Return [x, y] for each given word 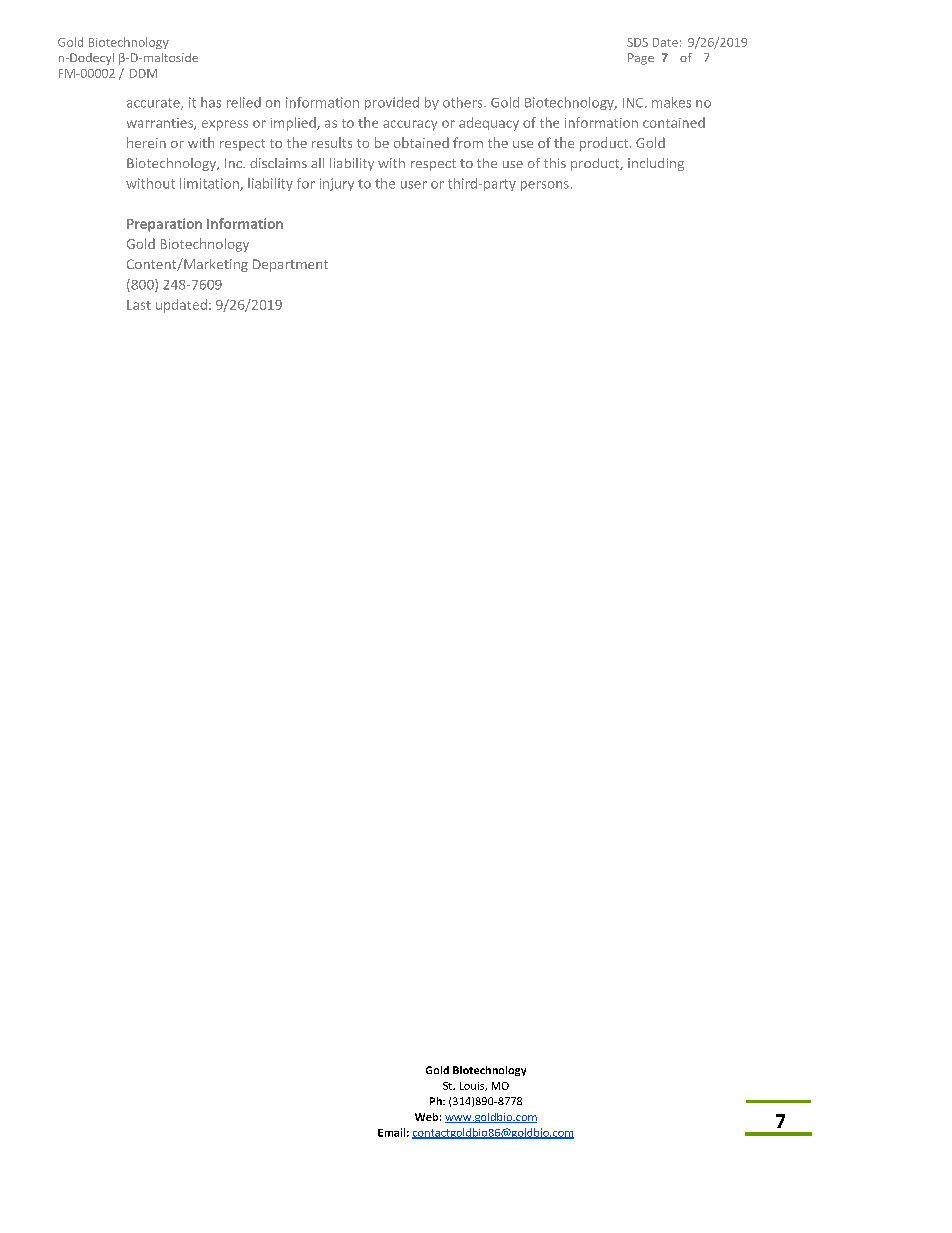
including [656, 164]
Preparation [164, 225]
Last [139, 305]
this [555, 163]
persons [545, 186]
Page [641, 59]
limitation [210, 184]
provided [392, 103]
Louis [473, 1086]
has [211, 102]
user [414, 185]
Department [290, 265]
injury [337, 184]
